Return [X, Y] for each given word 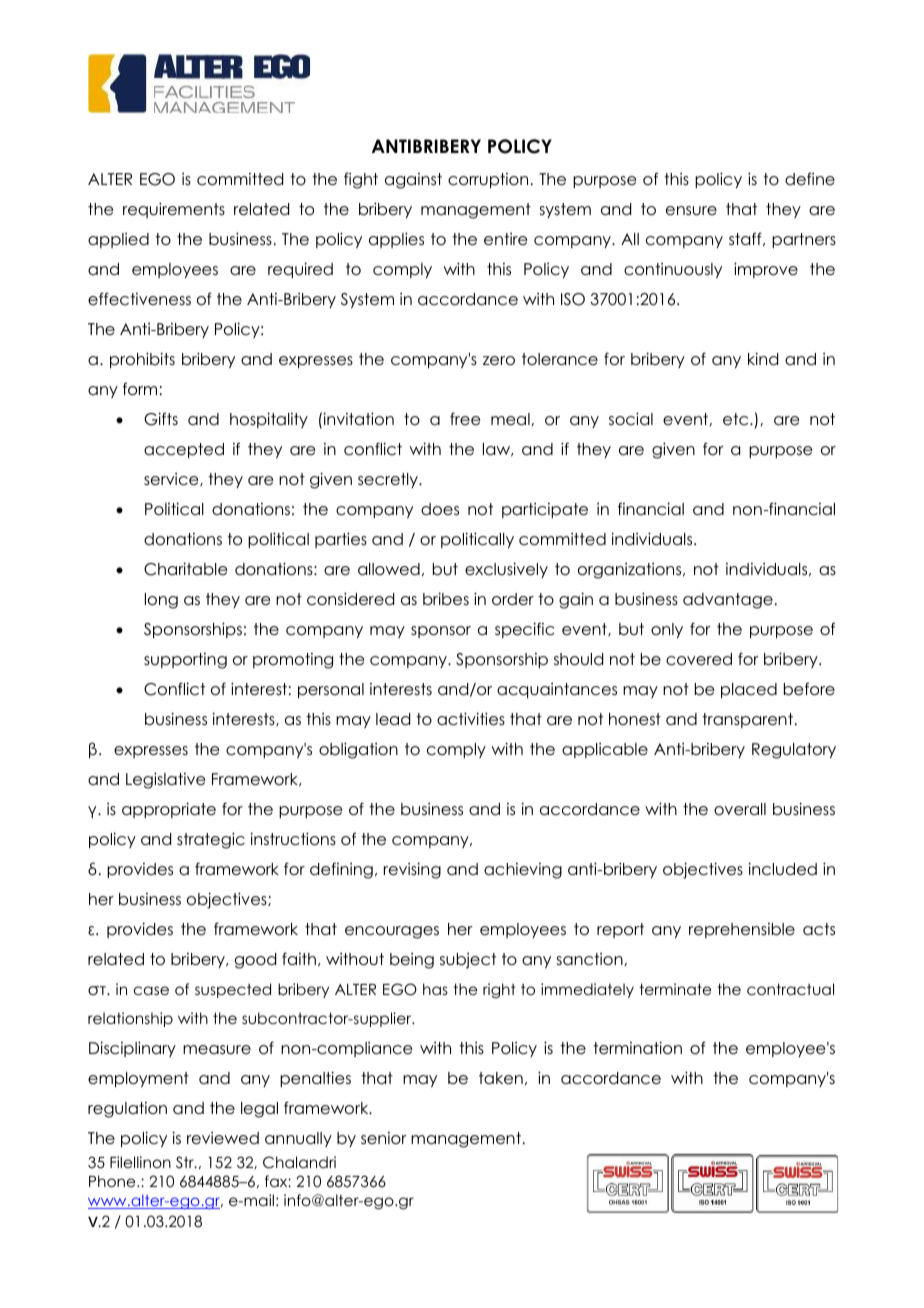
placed [749, 690]
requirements [174, 210]
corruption [488, 180]
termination [637, 1048]
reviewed [223, 1138]
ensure [691, 211]
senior [384, 1138]
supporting [185, 661]
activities [471, 719]
